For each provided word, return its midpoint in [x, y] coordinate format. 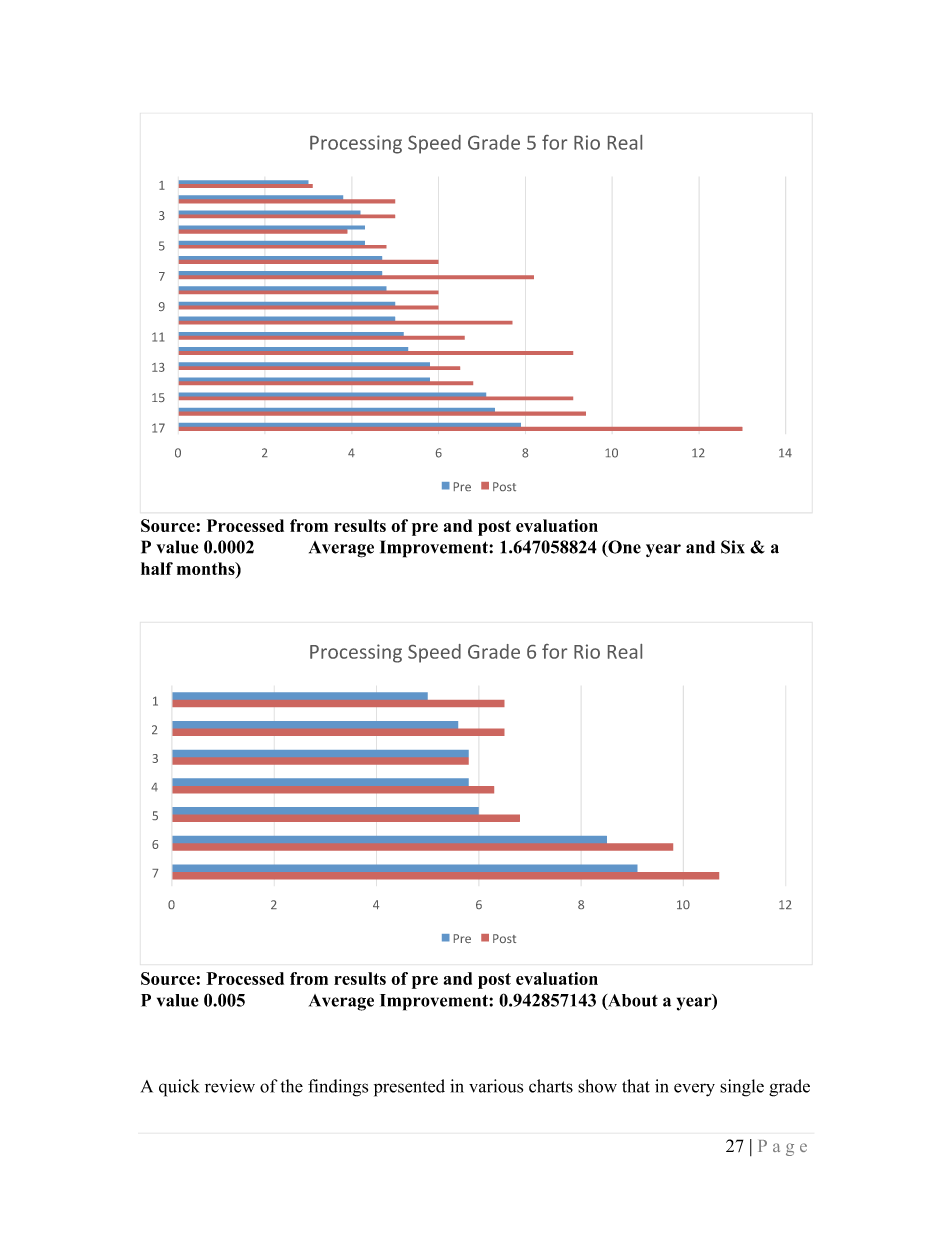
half [157, 568]
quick [179, 1088]
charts [551, 1086]
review [230, 1086]
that [636, 1086]
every [694, 1090]
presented [409, 1088]
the [291, 1086]
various [496, 1086]
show [597, 1086]
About [632, 1001]
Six [733, 547]
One [623, 548]
